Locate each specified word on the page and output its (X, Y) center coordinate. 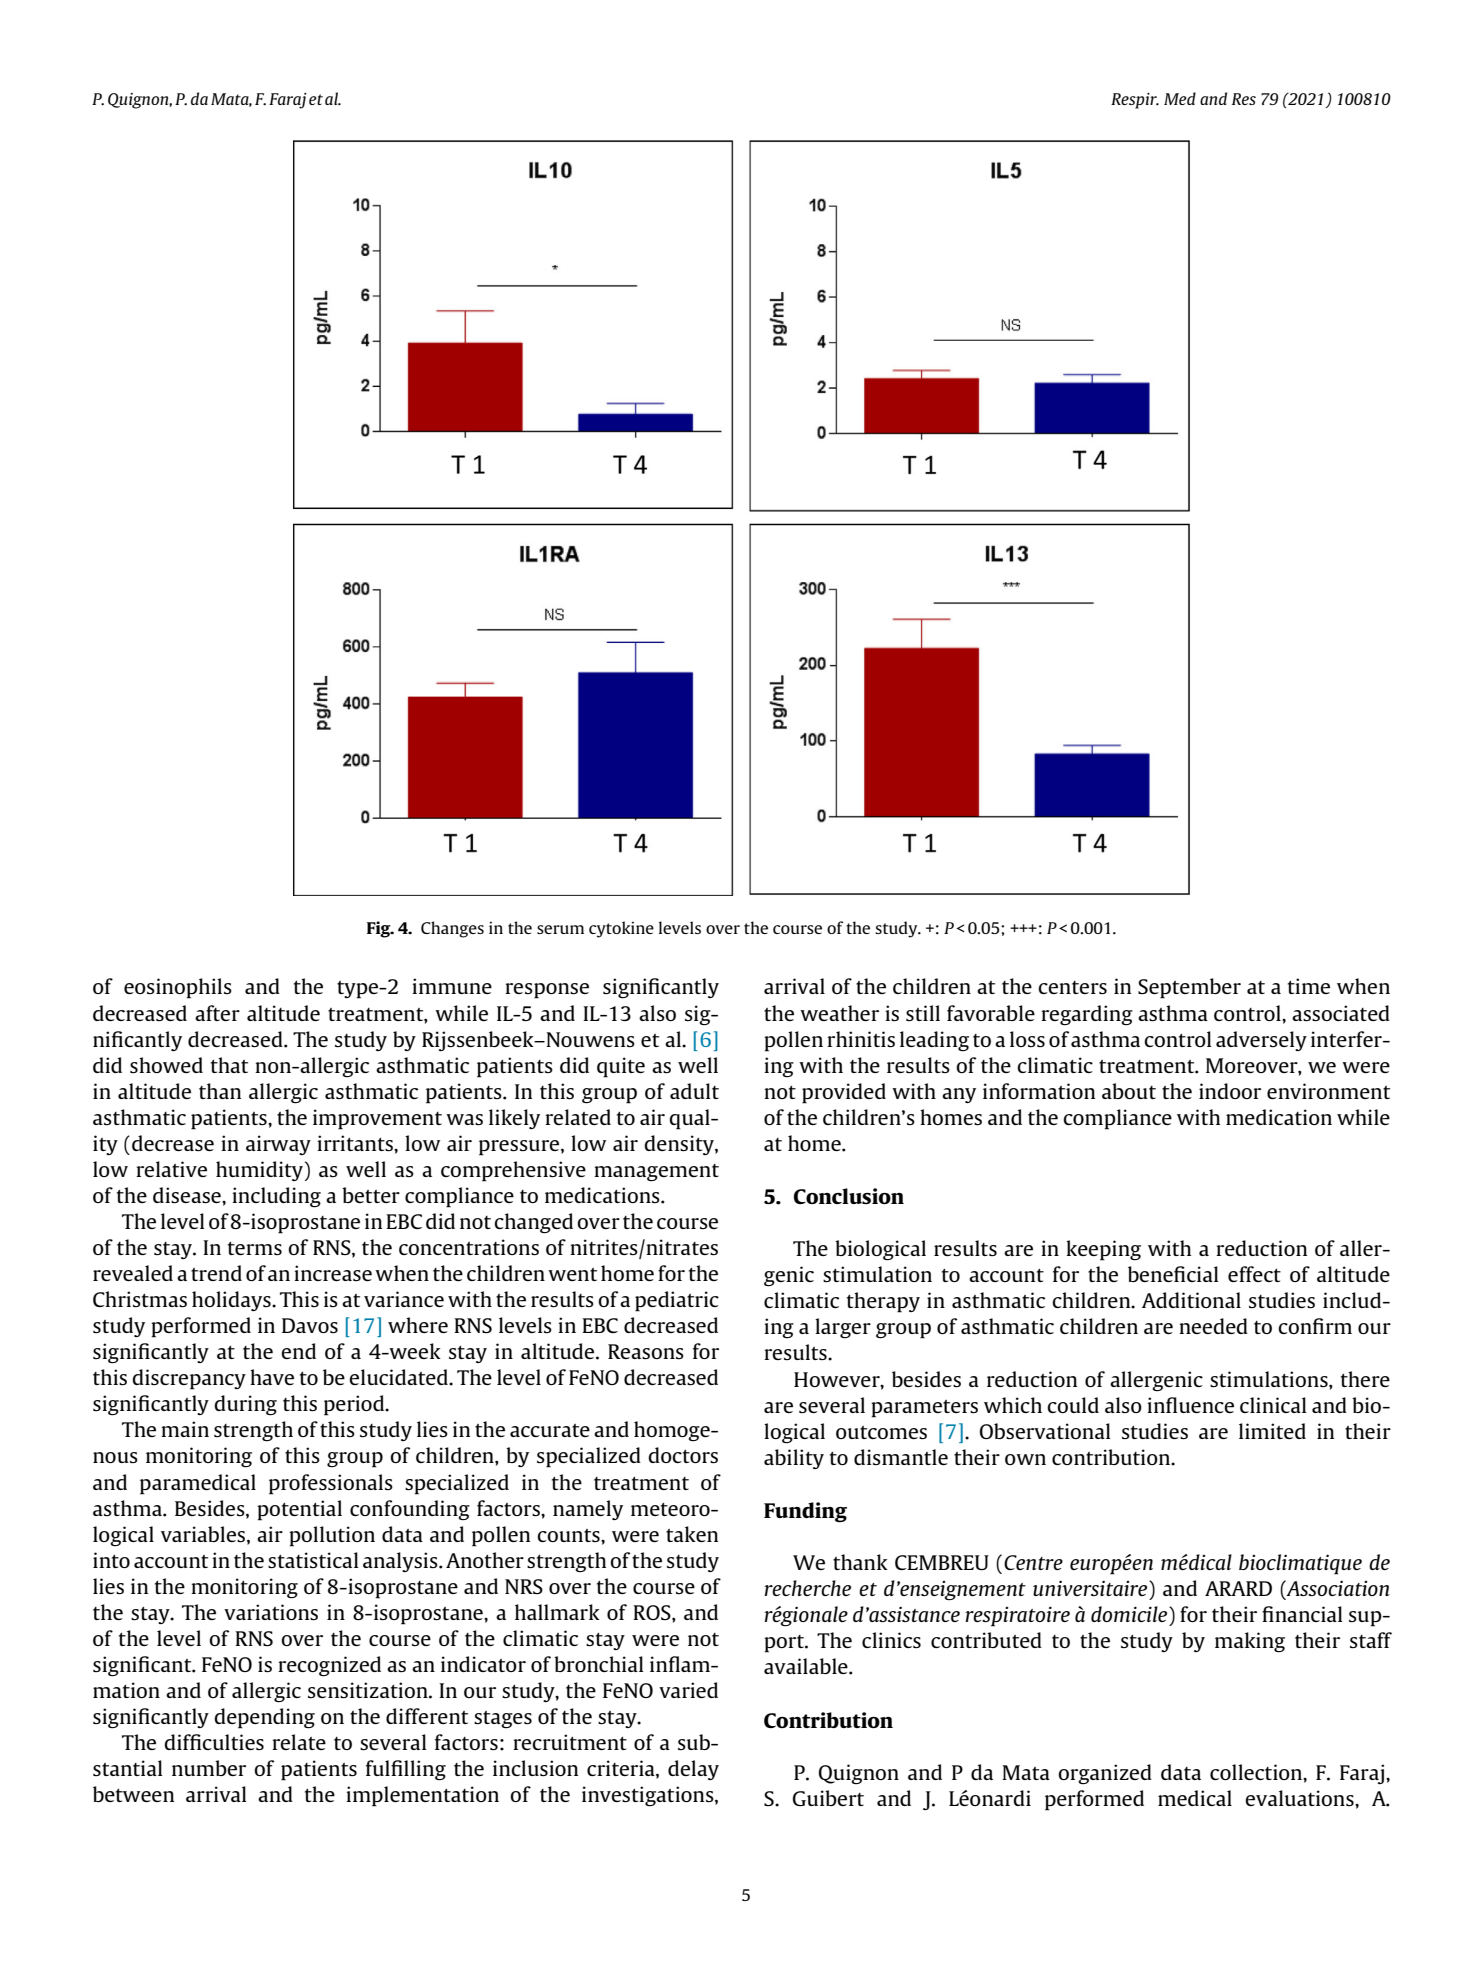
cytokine (621, 929)
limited (1272, 1431)
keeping (1103, 1250)
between (133, 1794)
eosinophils (178, 988)
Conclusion (849, 1196)
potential (299, 1510)
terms (255, 1248)
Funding (805, 1512)
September (1189, 988)
